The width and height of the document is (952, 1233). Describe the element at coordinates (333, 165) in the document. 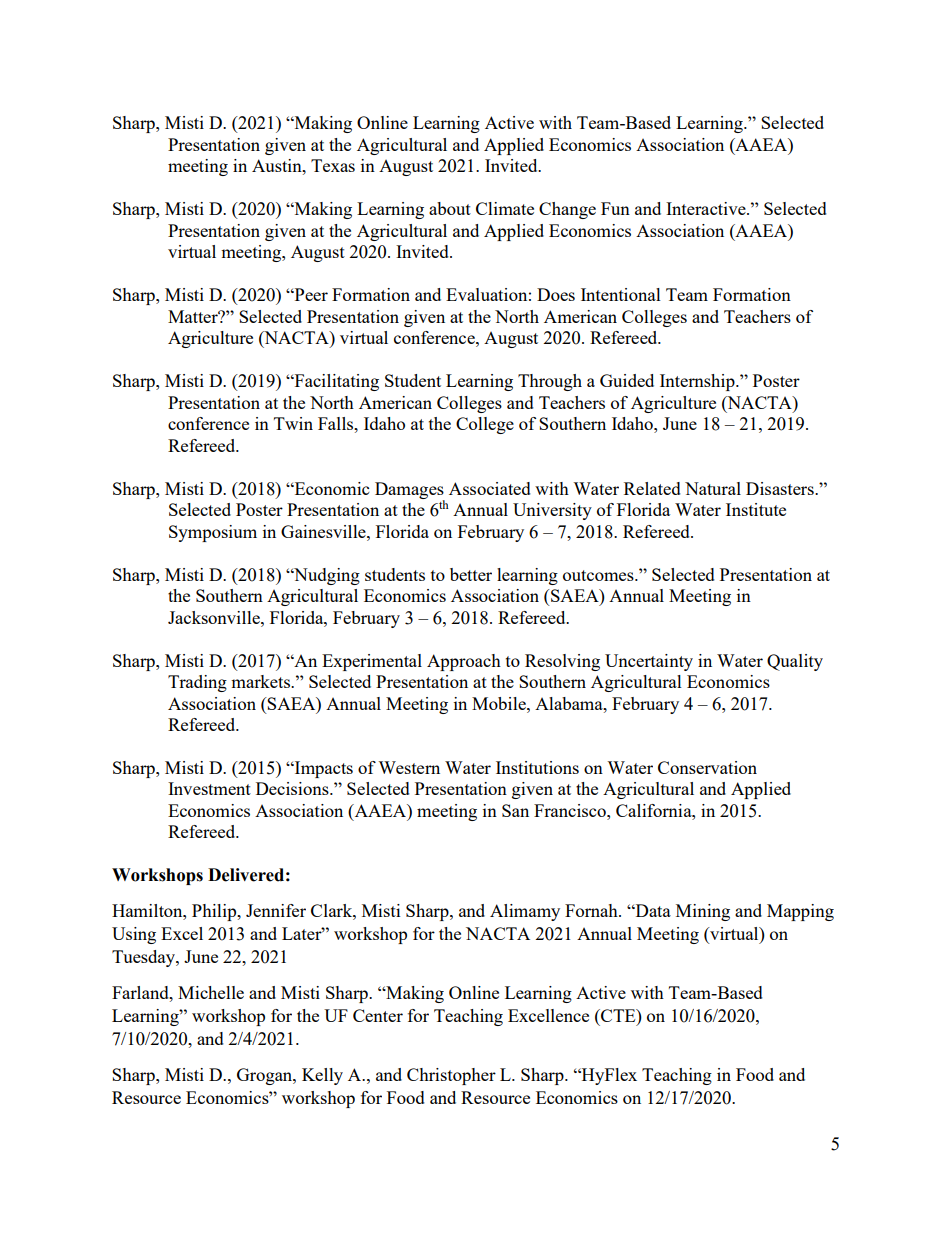

I see `Texas` at that location.
